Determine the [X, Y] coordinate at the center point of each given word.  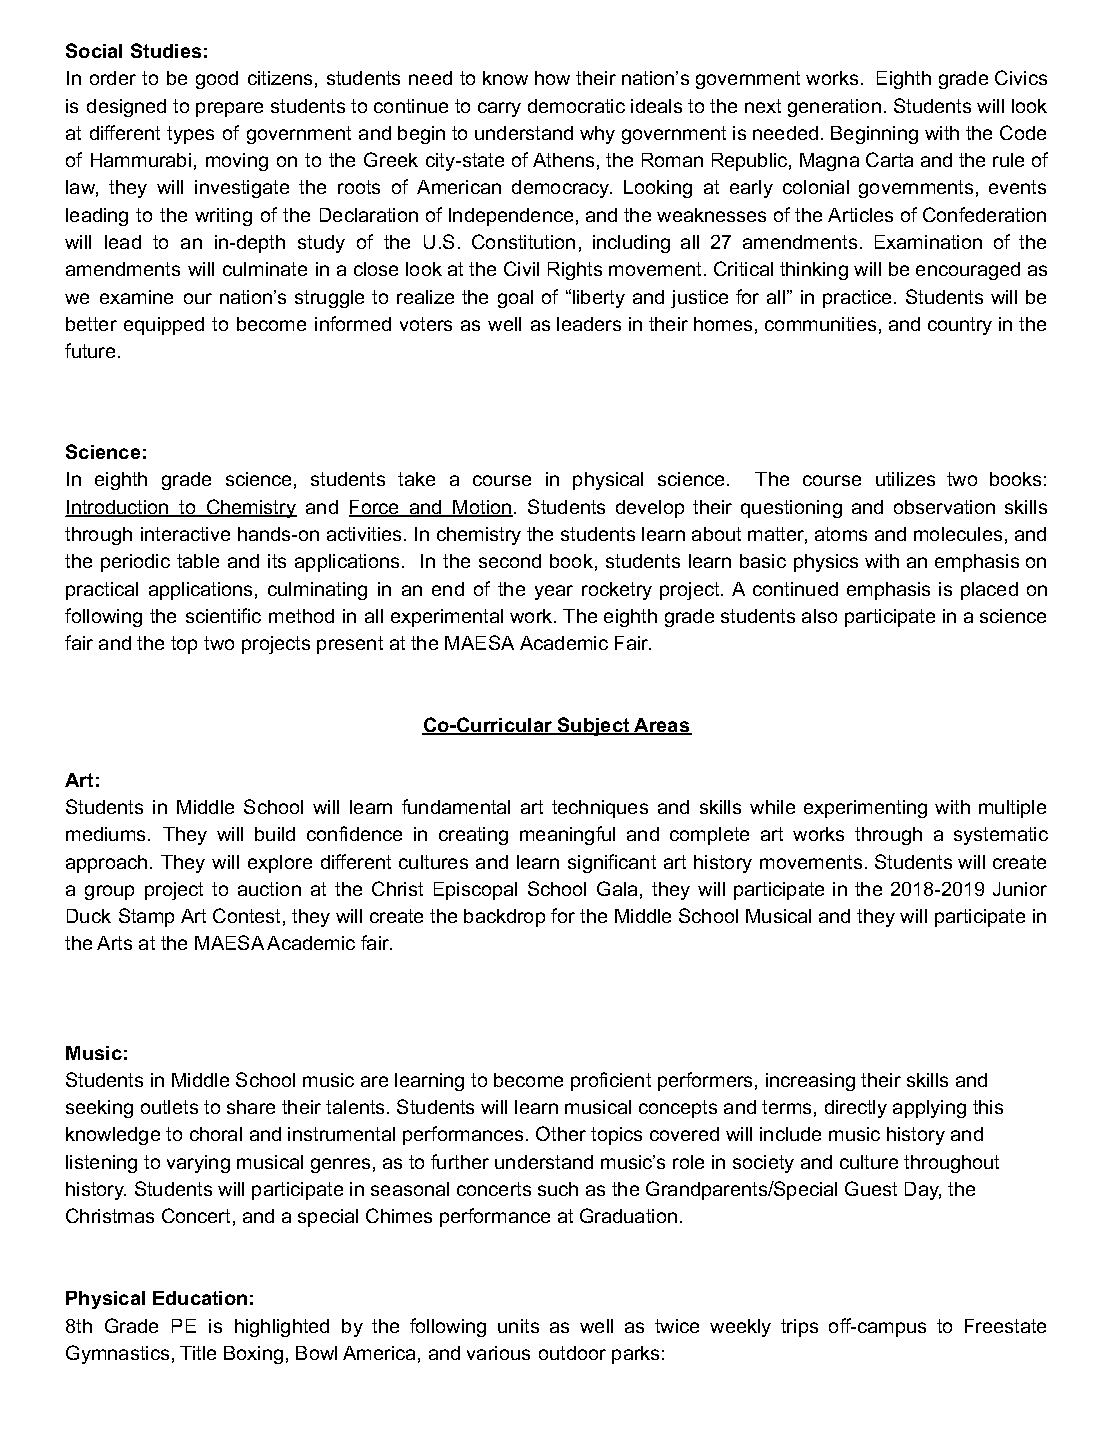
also [819, 616]
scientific [223, 615]
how [552, 78]
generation [834, 108]
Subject [594, 726]
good [217, 80]
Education [200, 1298]
